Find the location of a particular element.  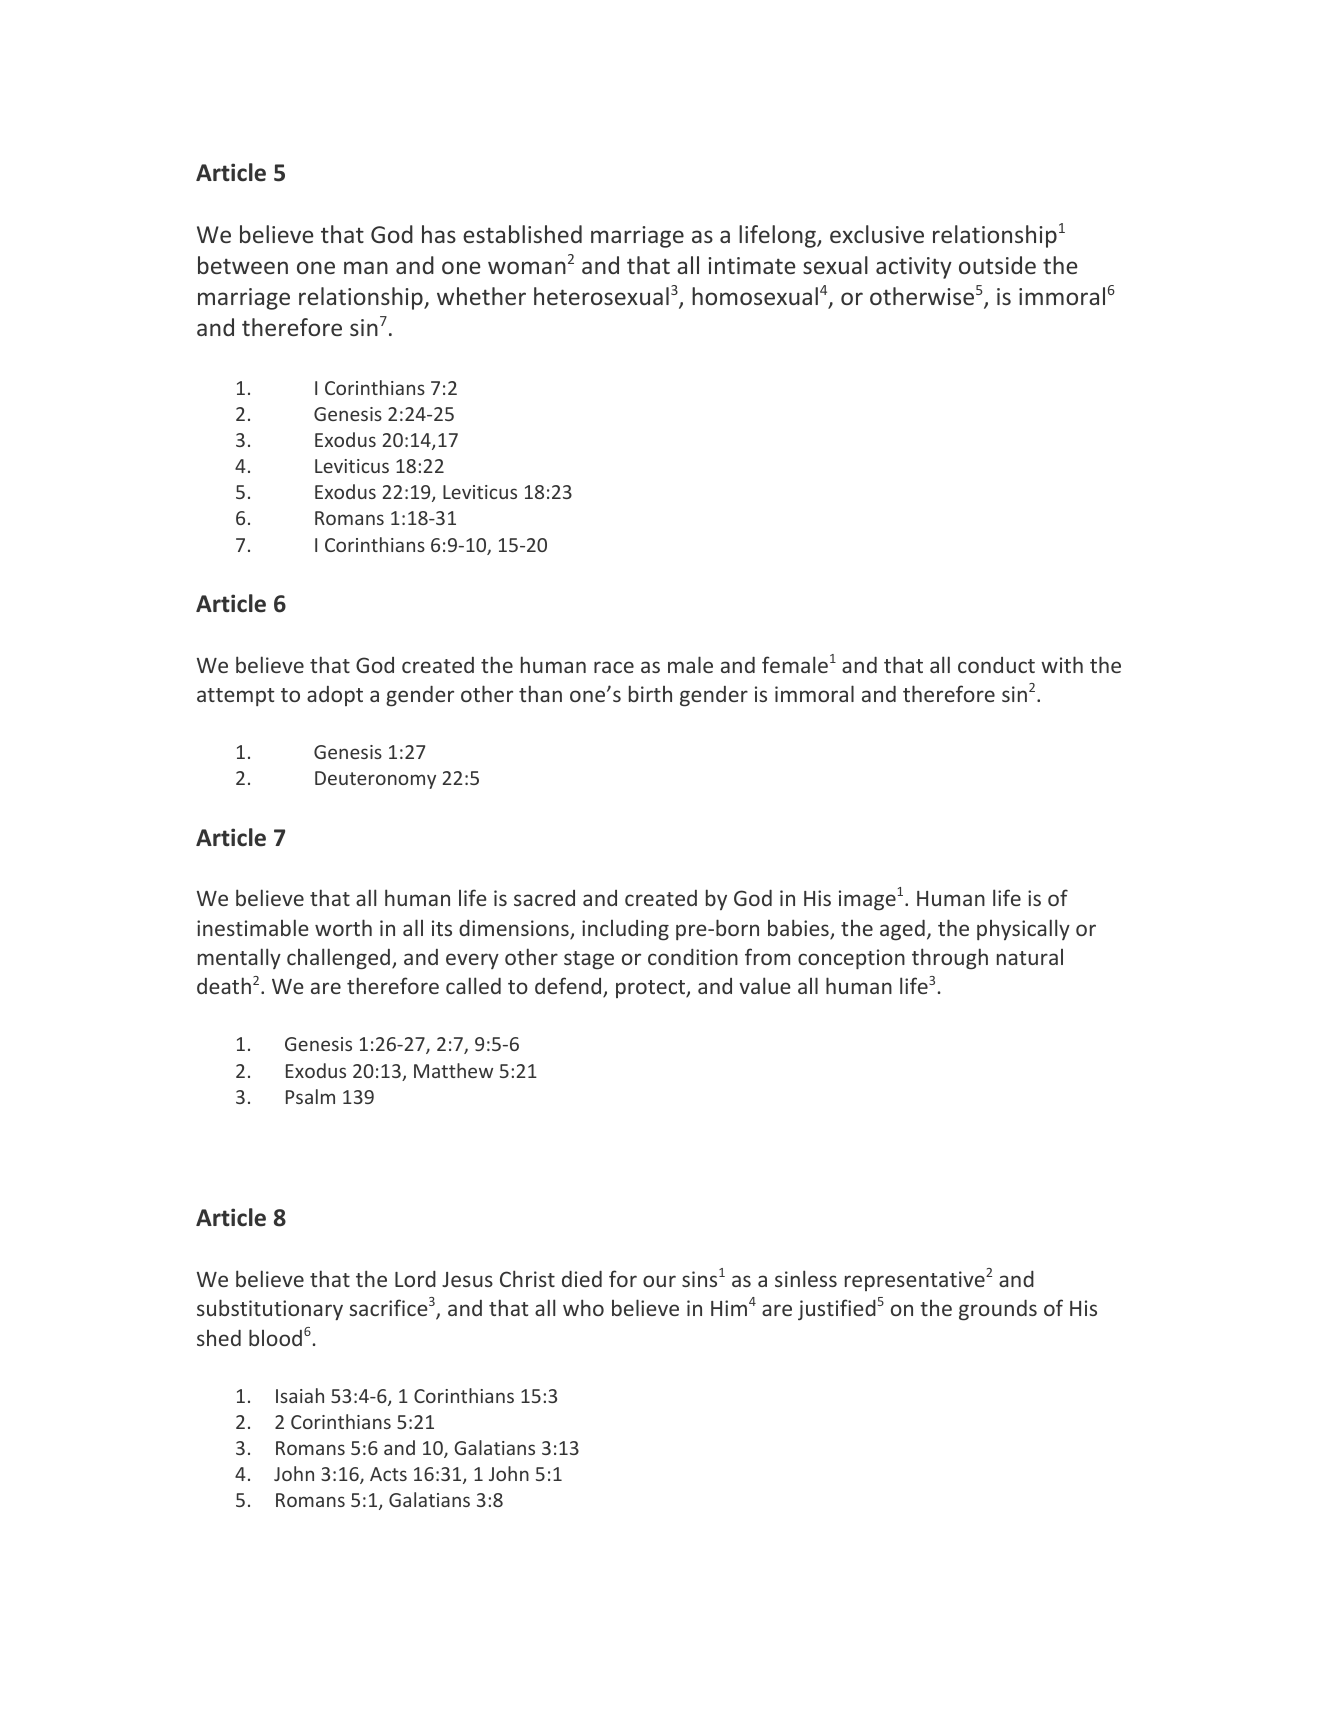

grounds is located at coordinates (998, 1310).
